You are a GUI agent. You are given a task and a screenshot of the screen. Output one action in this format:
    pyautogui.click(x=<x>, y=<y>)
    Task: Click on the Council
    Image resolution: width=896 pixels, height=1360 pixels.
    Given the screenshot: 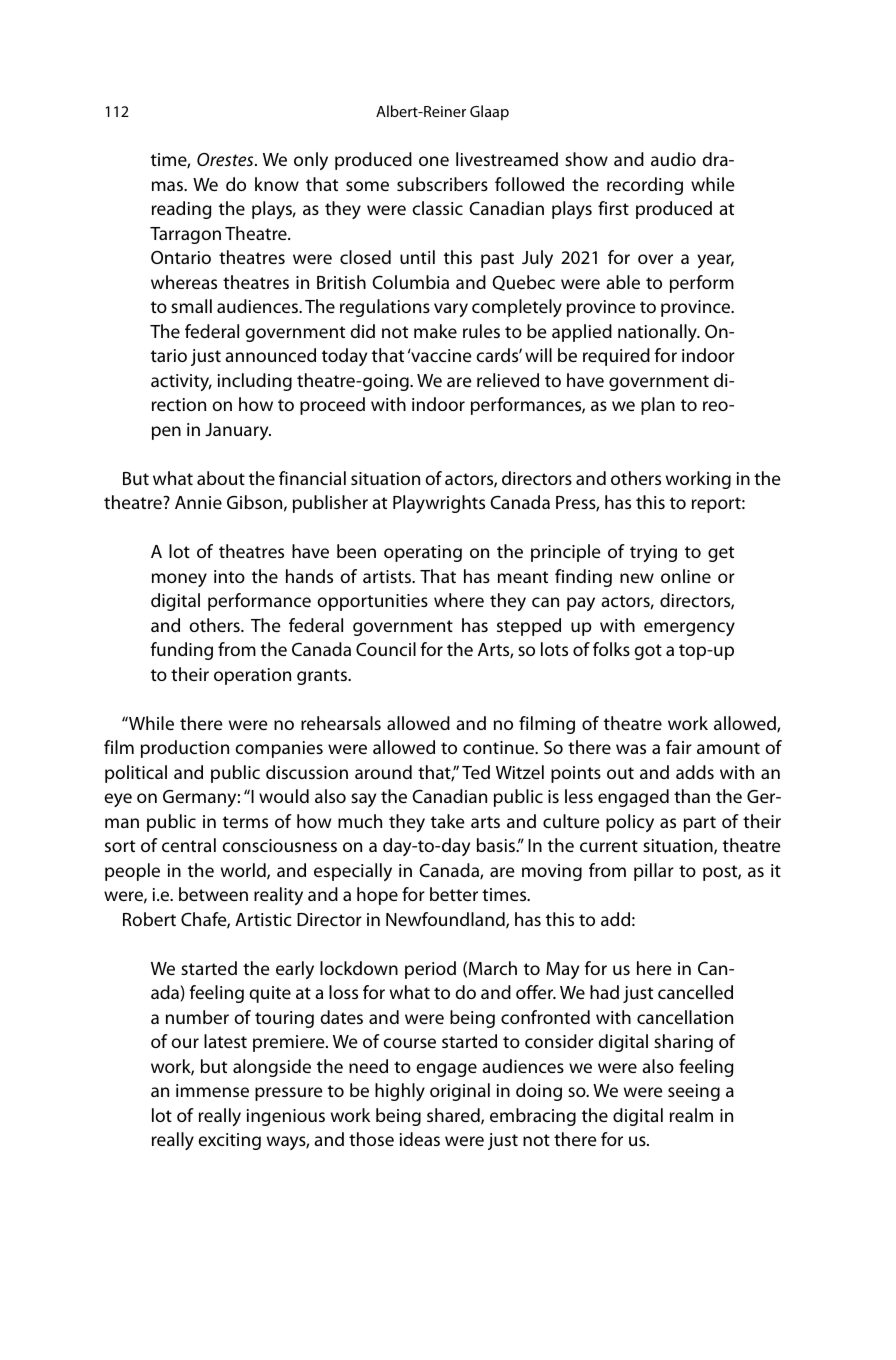 What is the action you would take?
    pyautogui.click(x=386, y=649)
